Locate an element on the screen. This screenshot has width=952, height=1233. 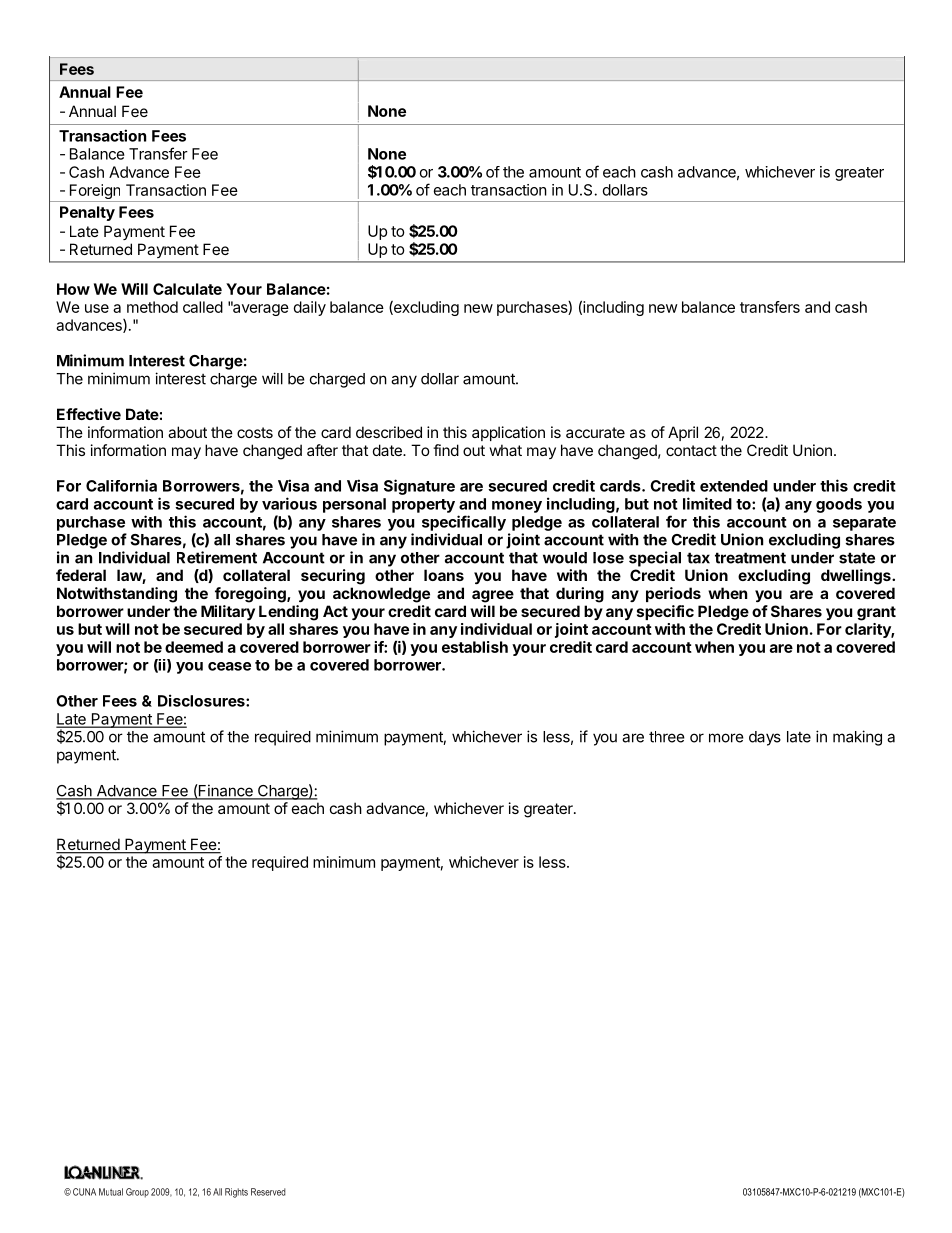
Penalty is located at coordinates (87, 213).
